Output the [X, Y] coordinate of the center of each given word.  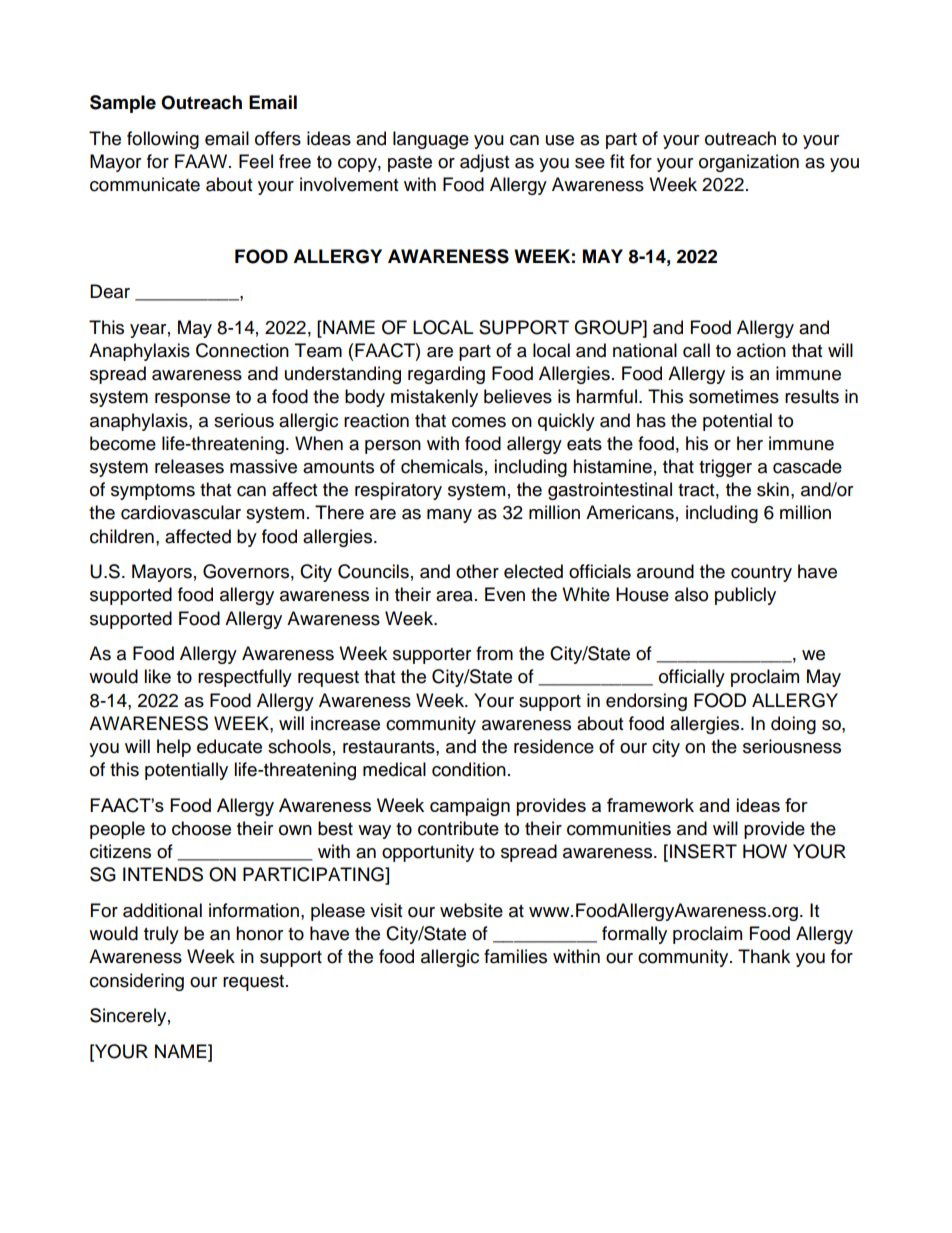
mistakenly [434, 398]
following [163, 140]
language [431, 140]
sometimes [734, 396]
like [157, 676]
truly [161, 935]
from [494, 653]
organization [749, 163]
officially [692, 678]
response [192, 400]
